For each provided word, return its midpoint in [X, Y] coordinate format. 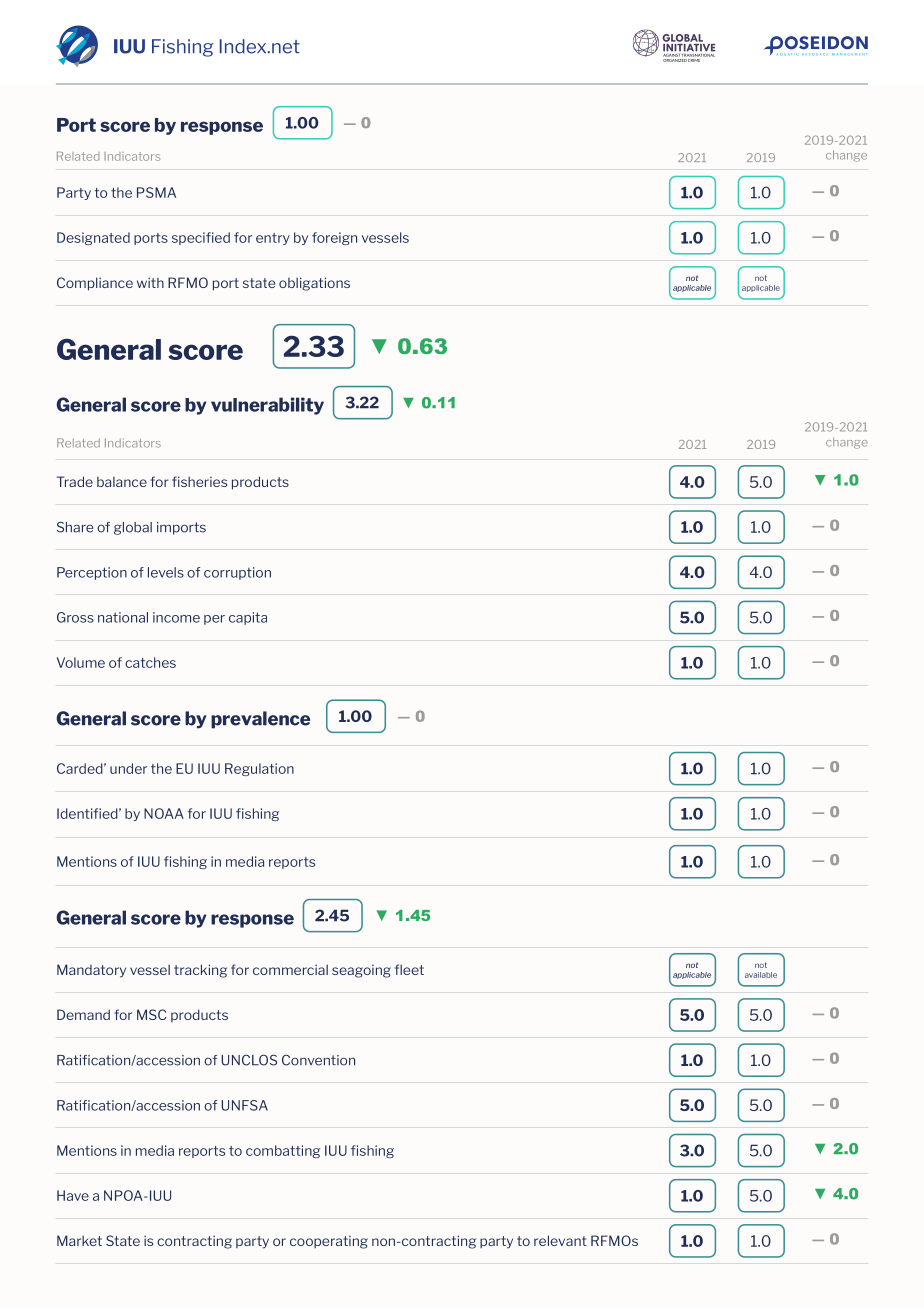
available [761, 975]
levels [166, 572]
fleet [409, 969]
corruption [237, 573]
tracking [200, 971]
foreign [334, 238]
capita [248, 618]
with [150, 282]
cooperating [329, 1242]
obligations [314, 284]
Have [73, 1195]
